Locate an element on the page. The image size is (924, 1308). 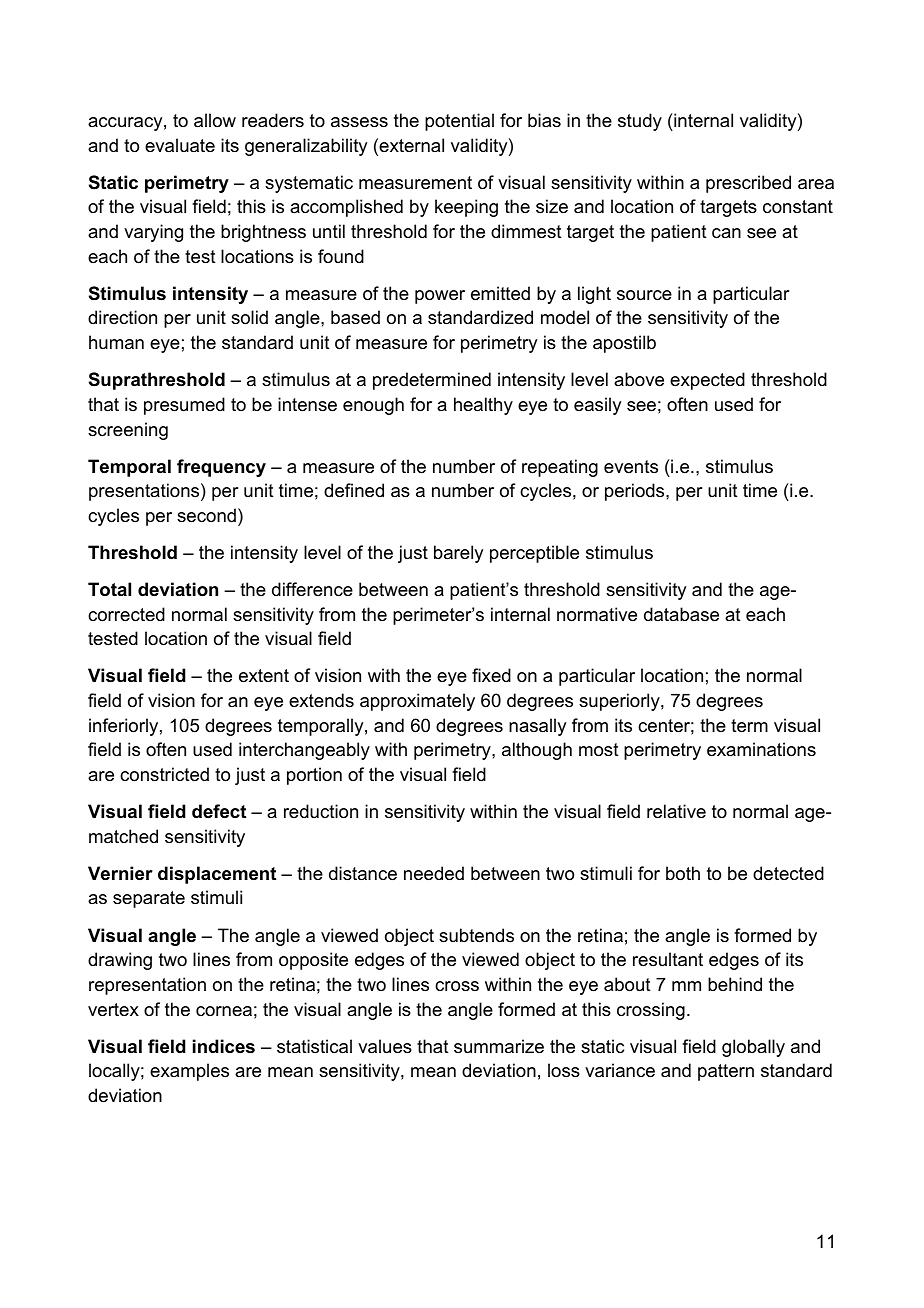
globally is located at coordinates (753, 1048).
